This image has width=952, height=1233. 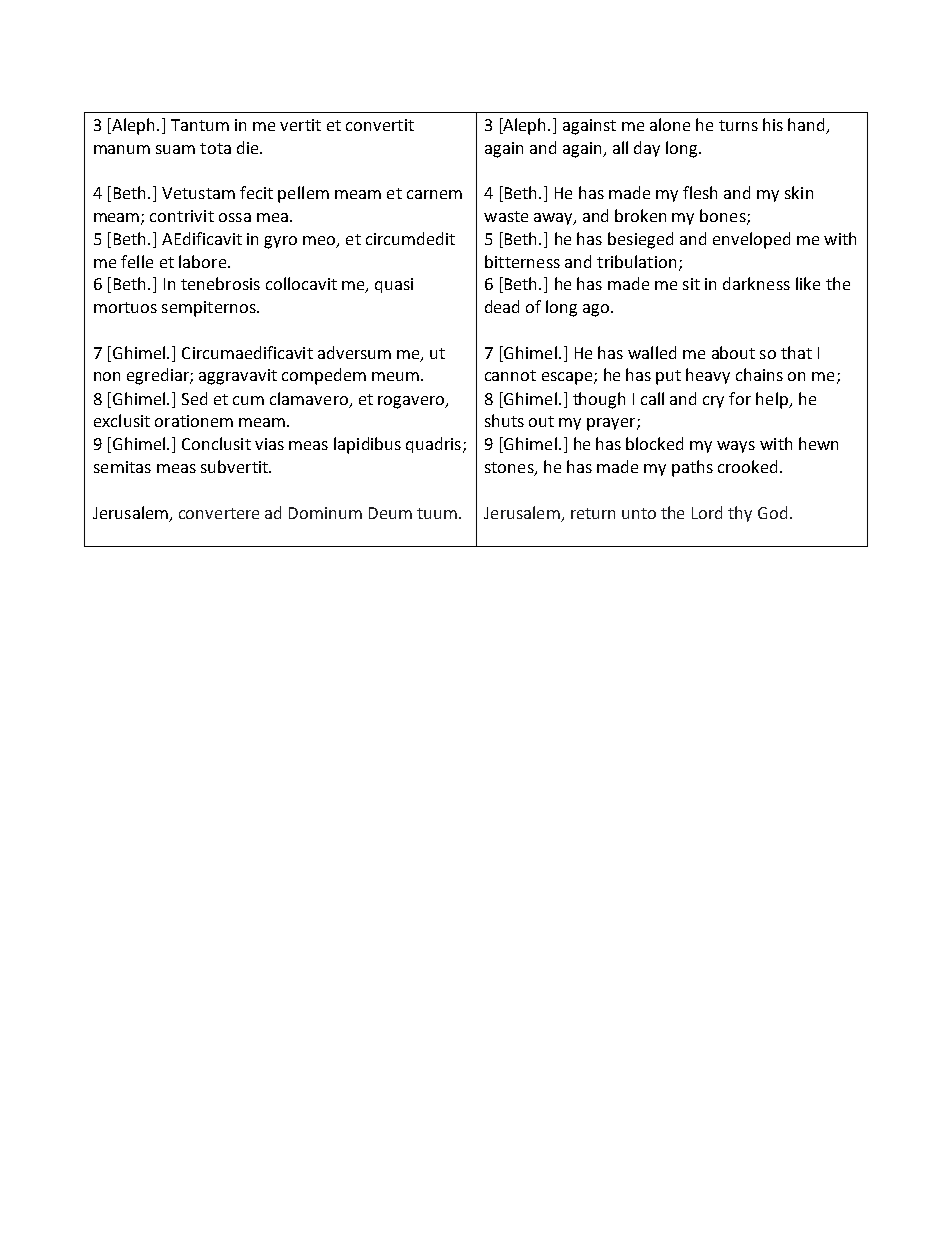 I want to click on turns, so click(x=738, y=125).
